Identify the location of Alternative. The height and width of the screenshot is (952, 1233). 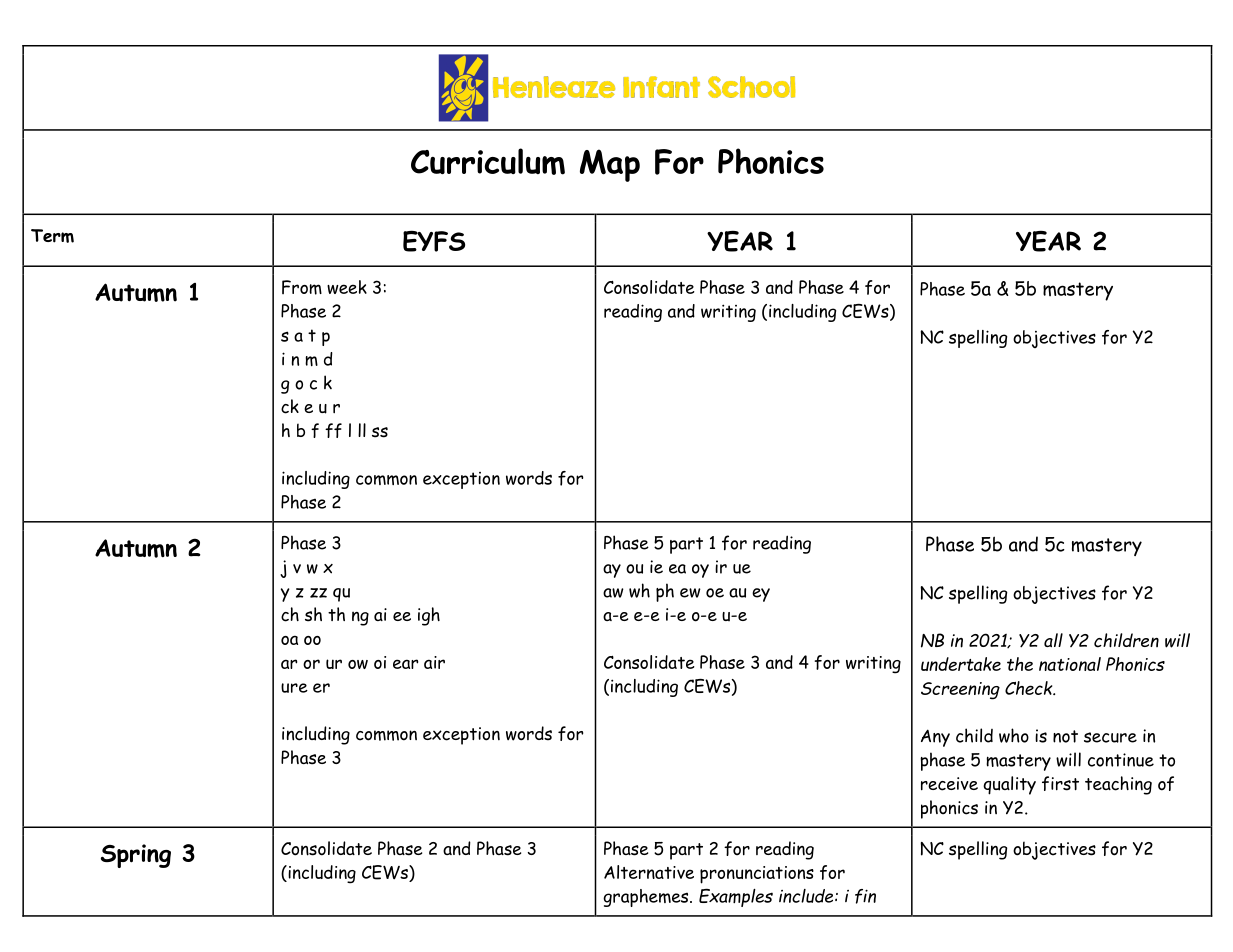
(649, 872).
